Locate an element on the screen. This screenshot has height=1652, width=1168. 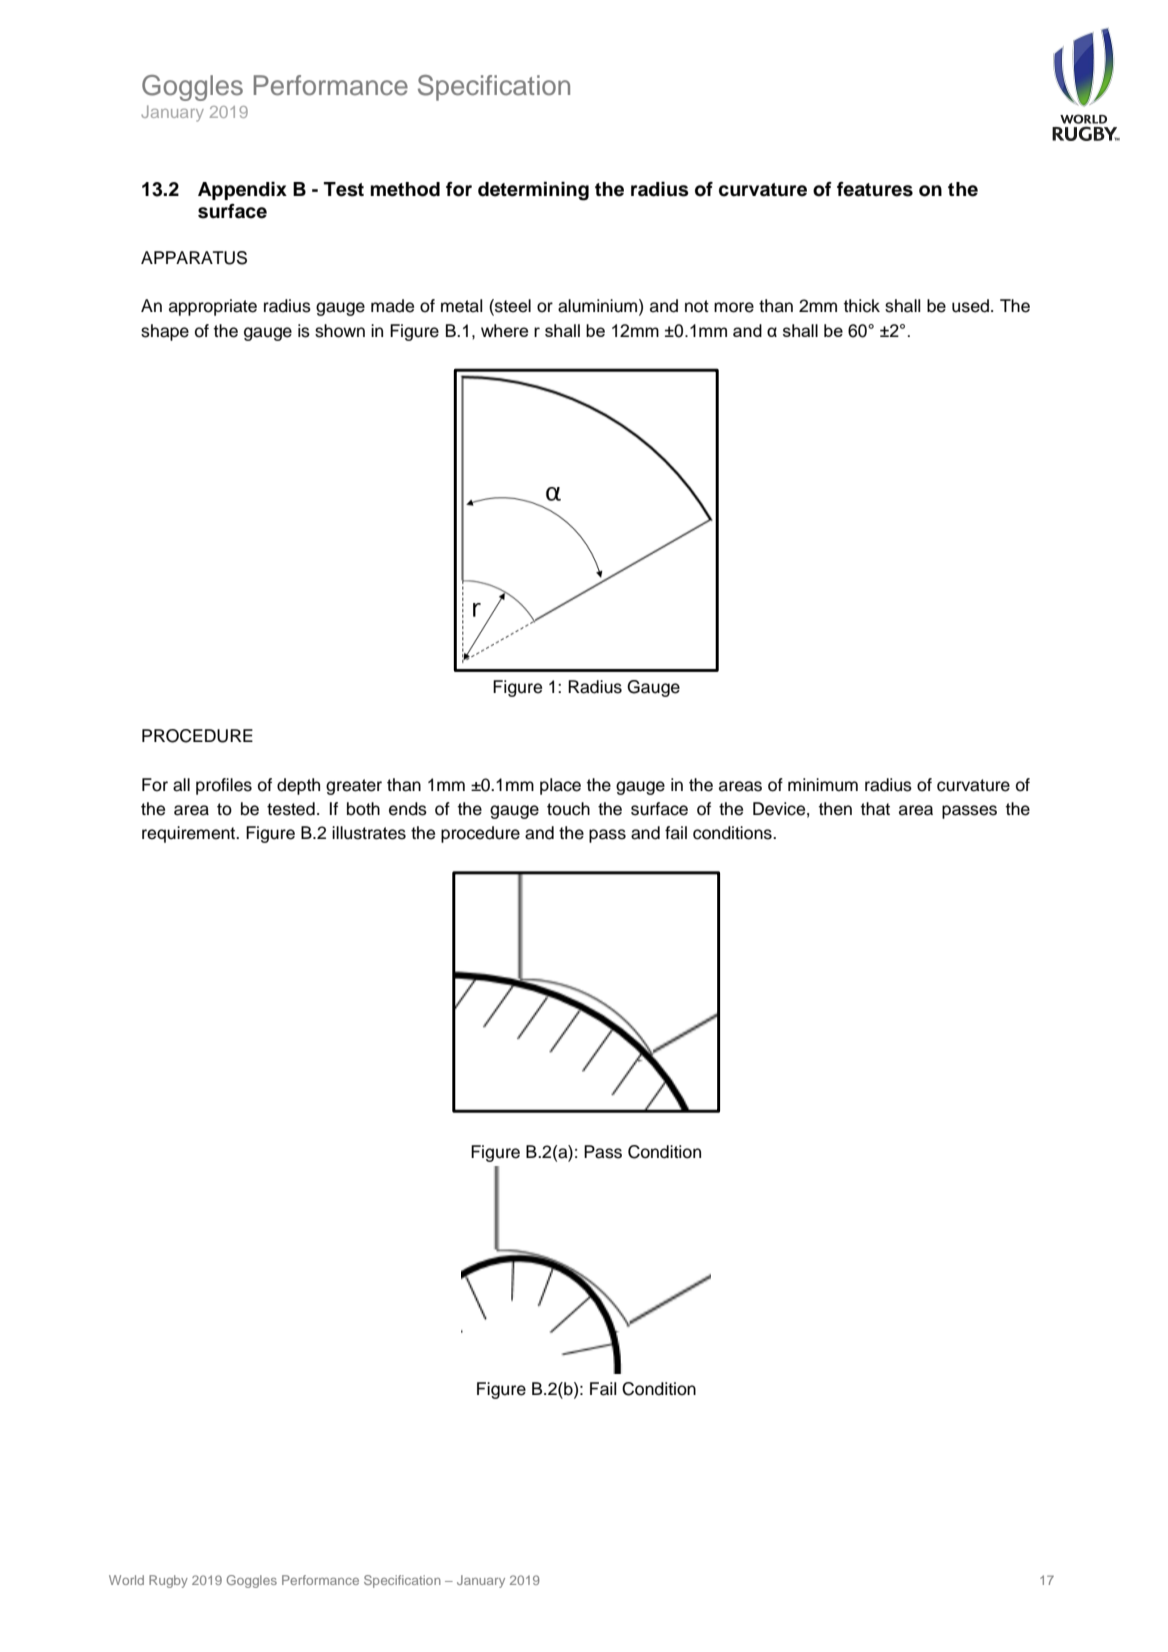
World is located at coordinates (126, 1580).
